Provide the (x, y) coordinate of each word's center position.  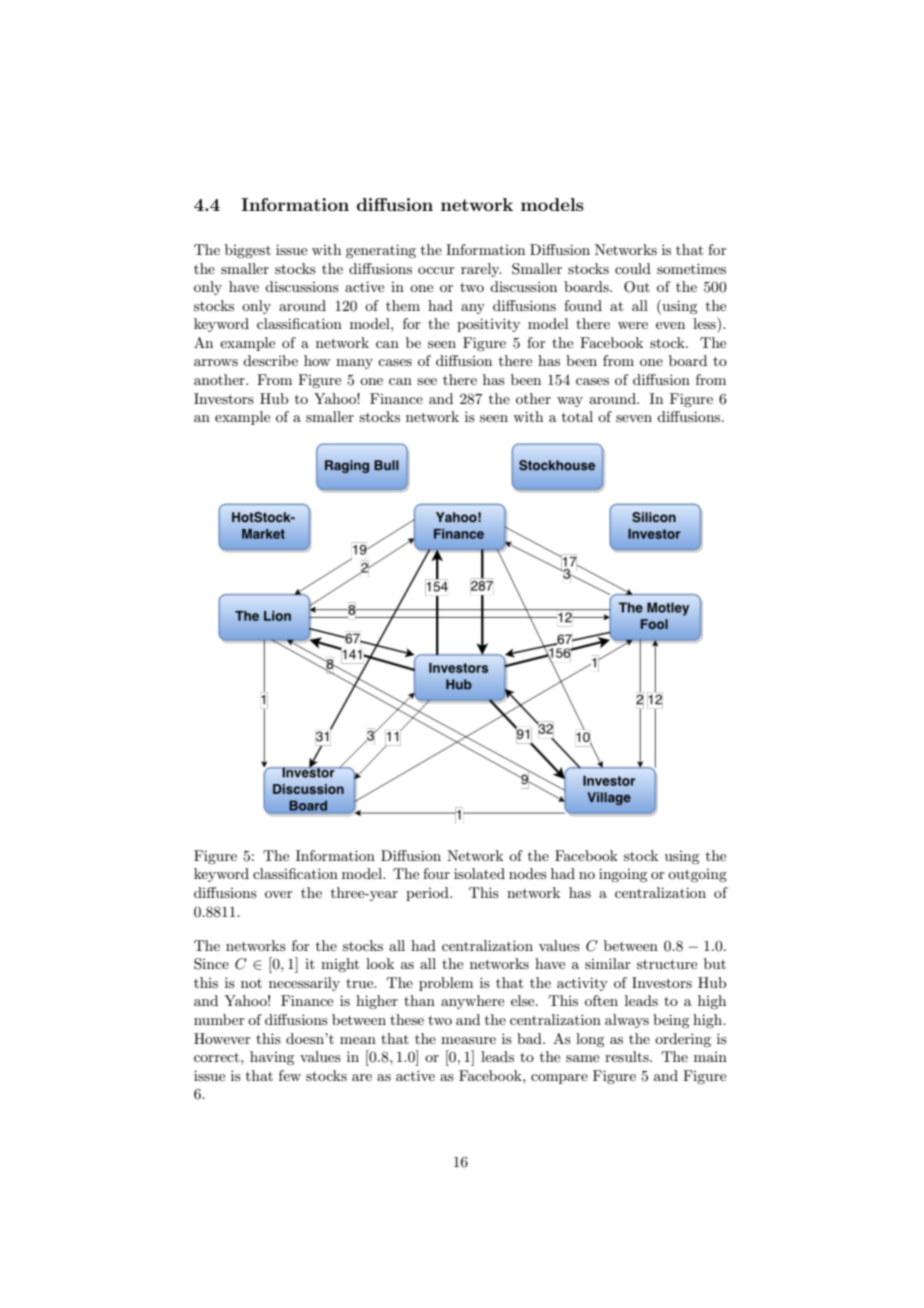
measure (468, 1040)
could (633, 268)
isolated (479, 873)
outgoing (697, 875)
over (279, 894)
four (436, 873)
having (272, 1058)
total (577, 416)
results (628, 1056)
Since (211, 964)
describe (270, 360)
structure (667, 964)
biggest (248, 251)
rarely (481, 270)
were (633, 325)
